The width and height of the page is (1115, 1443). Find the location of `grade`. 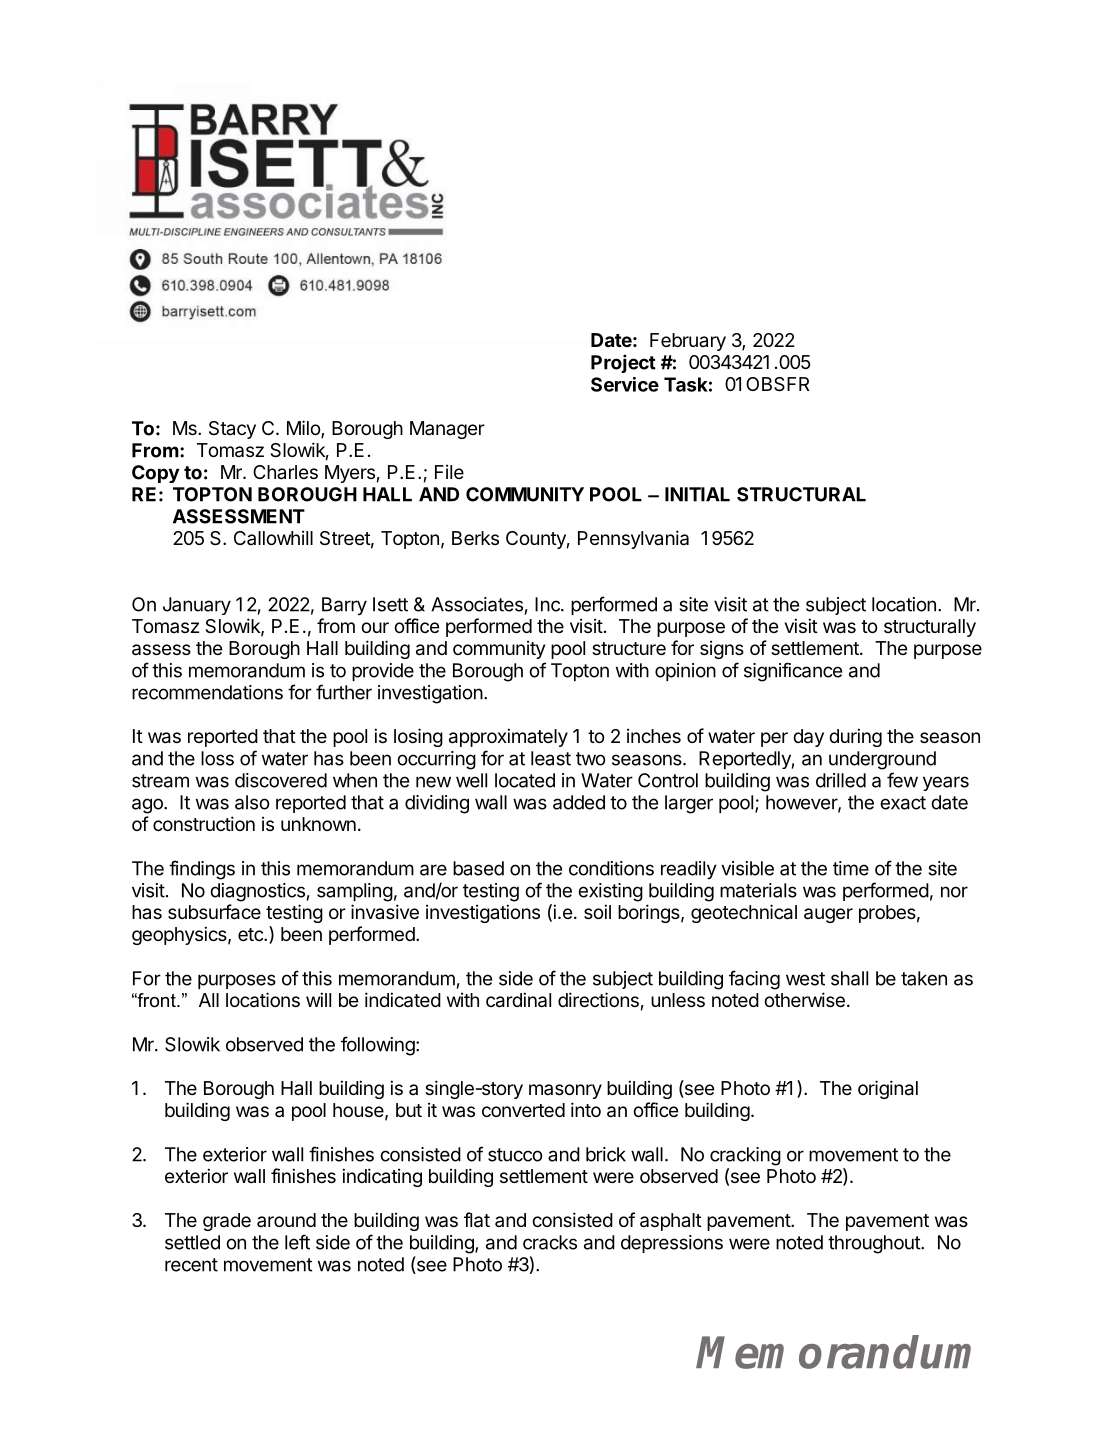

grade is located at coordinates (227, 1222).
